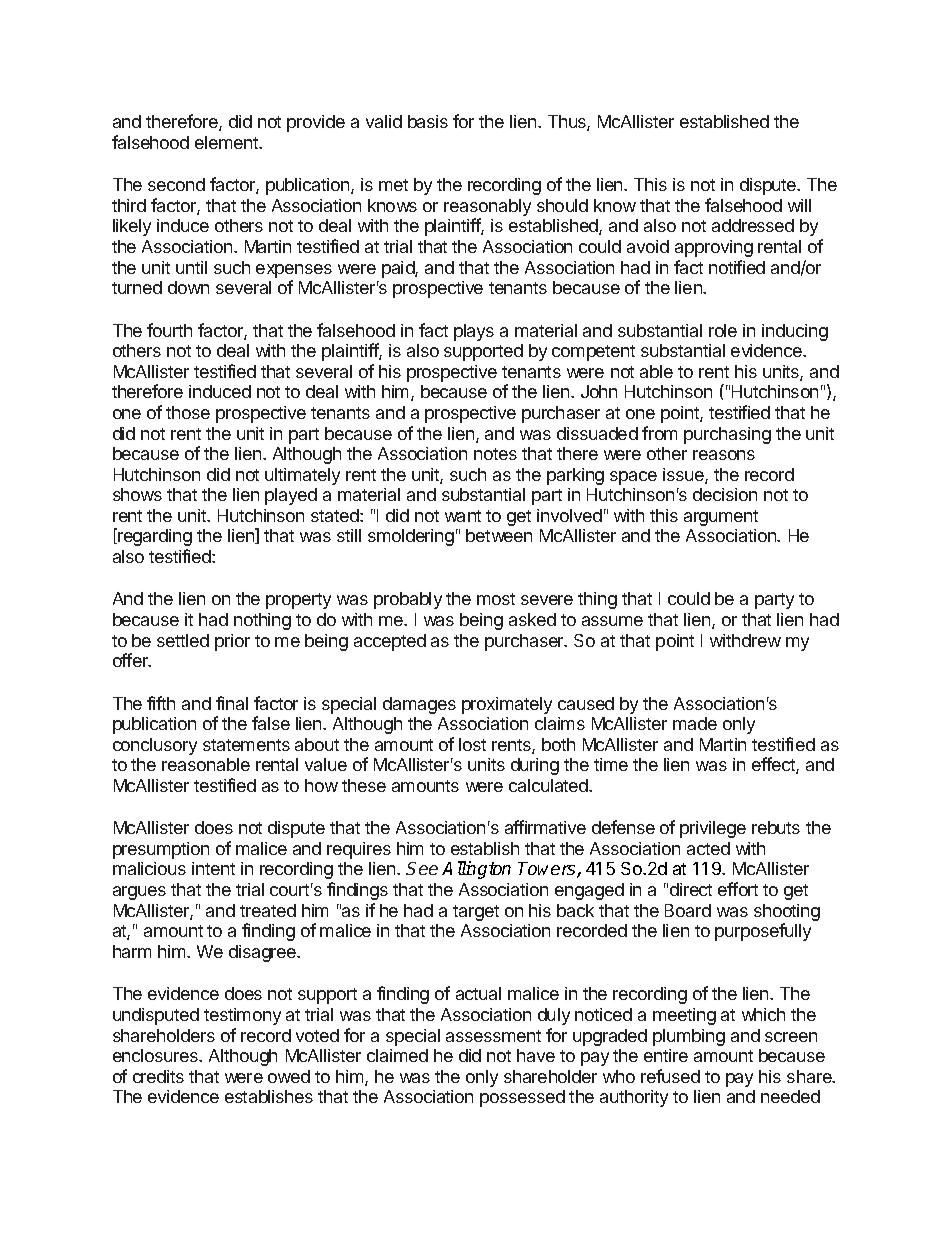 The width and height of the screenshot is (952, 1233). I want to click on basis, so click(428, 121).
